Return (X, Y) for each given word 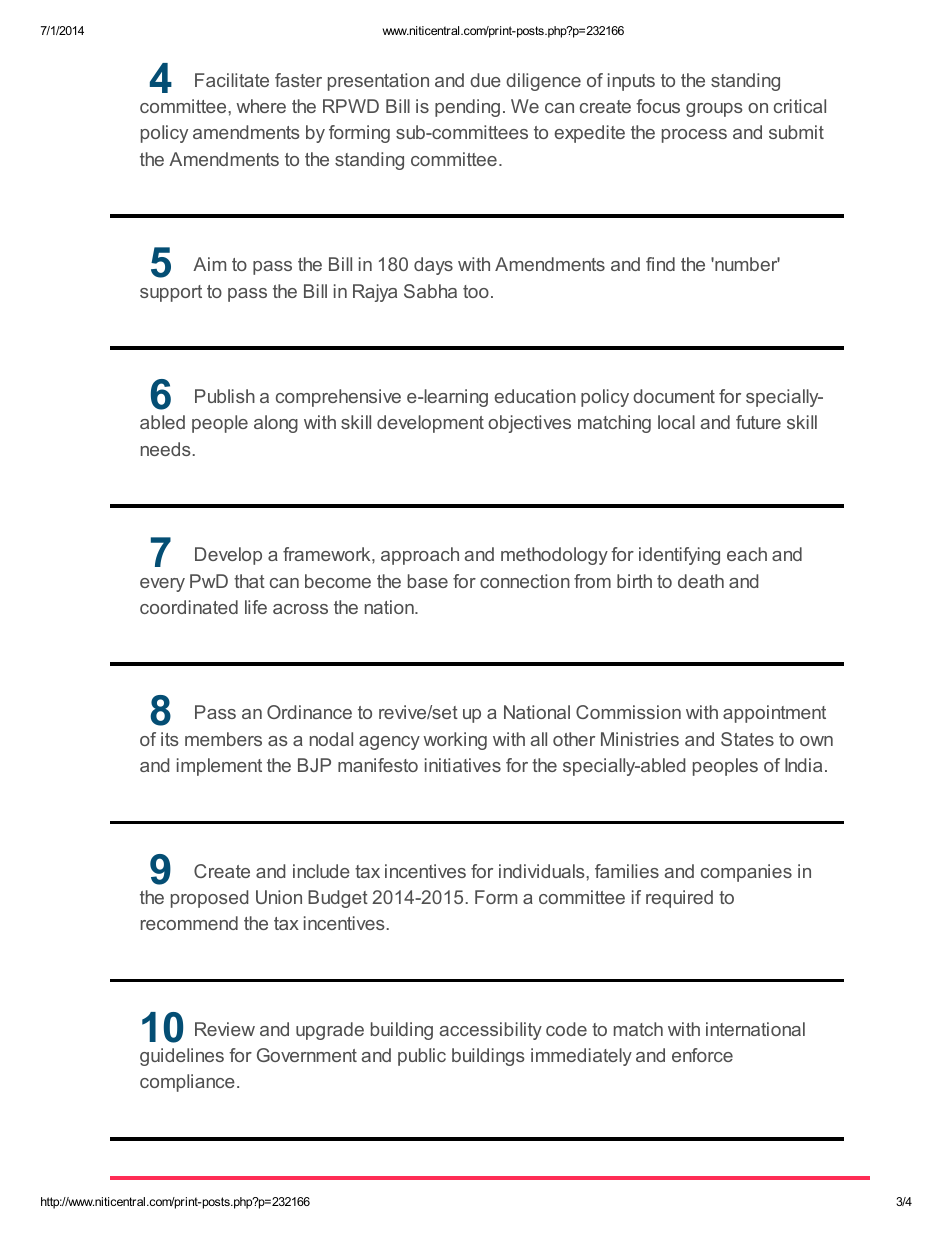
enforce (702, 1055)
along (276, 424)
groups (714, 110)
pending (467, 108)
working (455, 741)
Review (225, 1029)
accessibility (491, 1031)
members (223, 739)
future (758, 422)
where (261, 106)
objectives (529, 424)
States (747, 739)
